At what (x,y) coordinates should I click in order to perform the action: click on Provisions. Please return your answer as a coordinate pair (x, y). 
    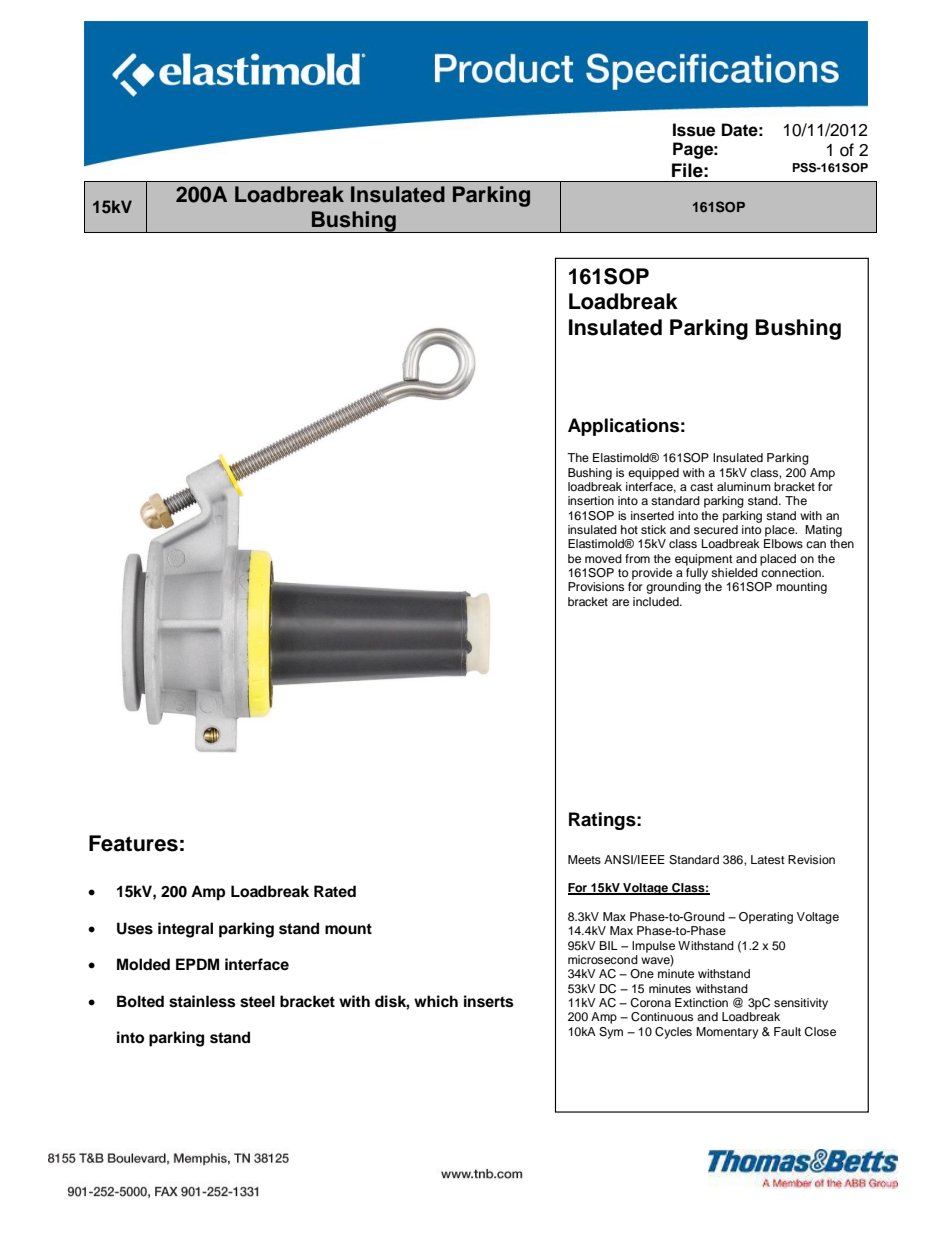
    Looking at the image, I should click on (596, 586).
